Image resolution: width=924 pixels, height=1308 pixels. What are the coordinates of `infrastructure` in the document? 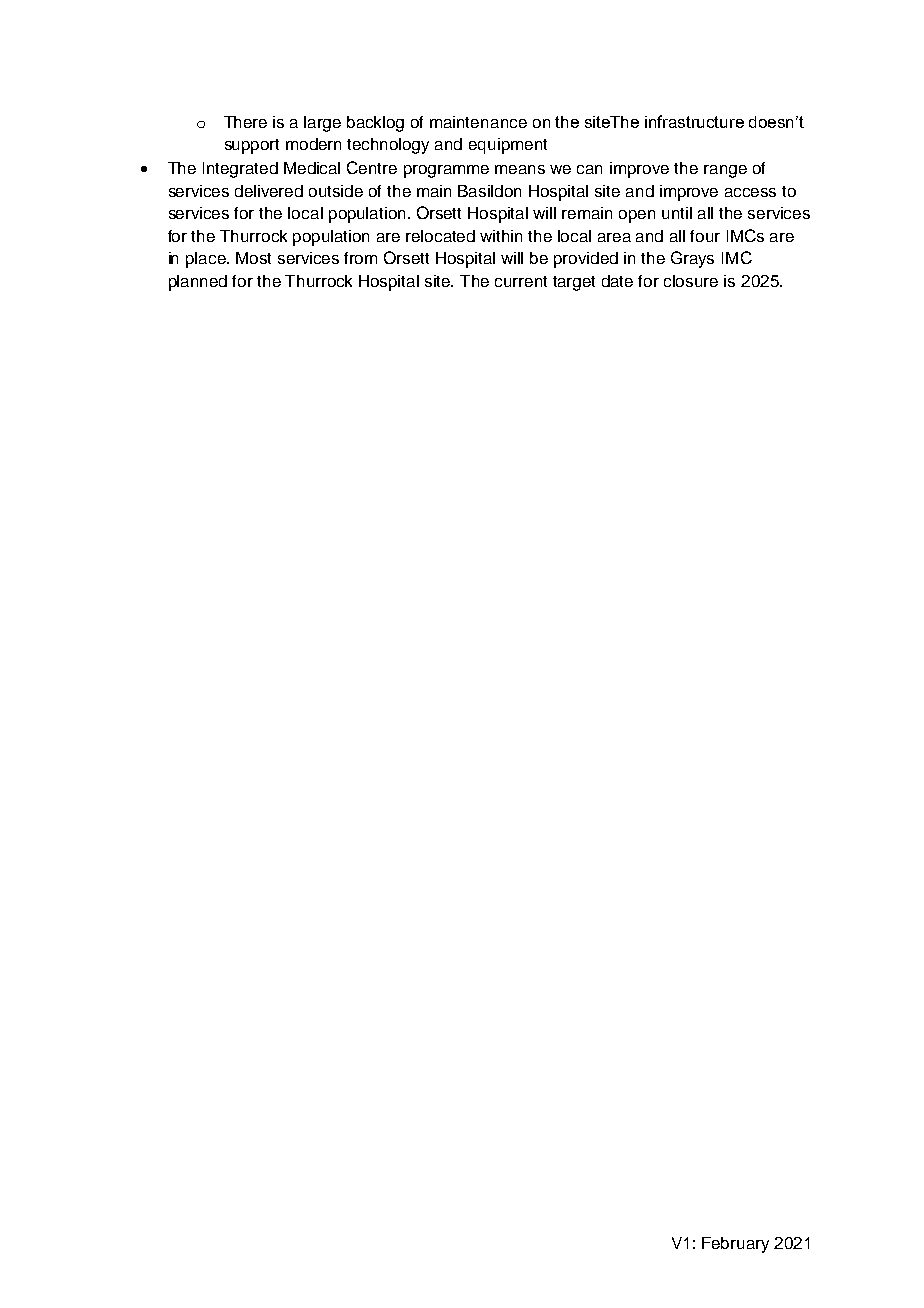 It's located at (694, 121).
